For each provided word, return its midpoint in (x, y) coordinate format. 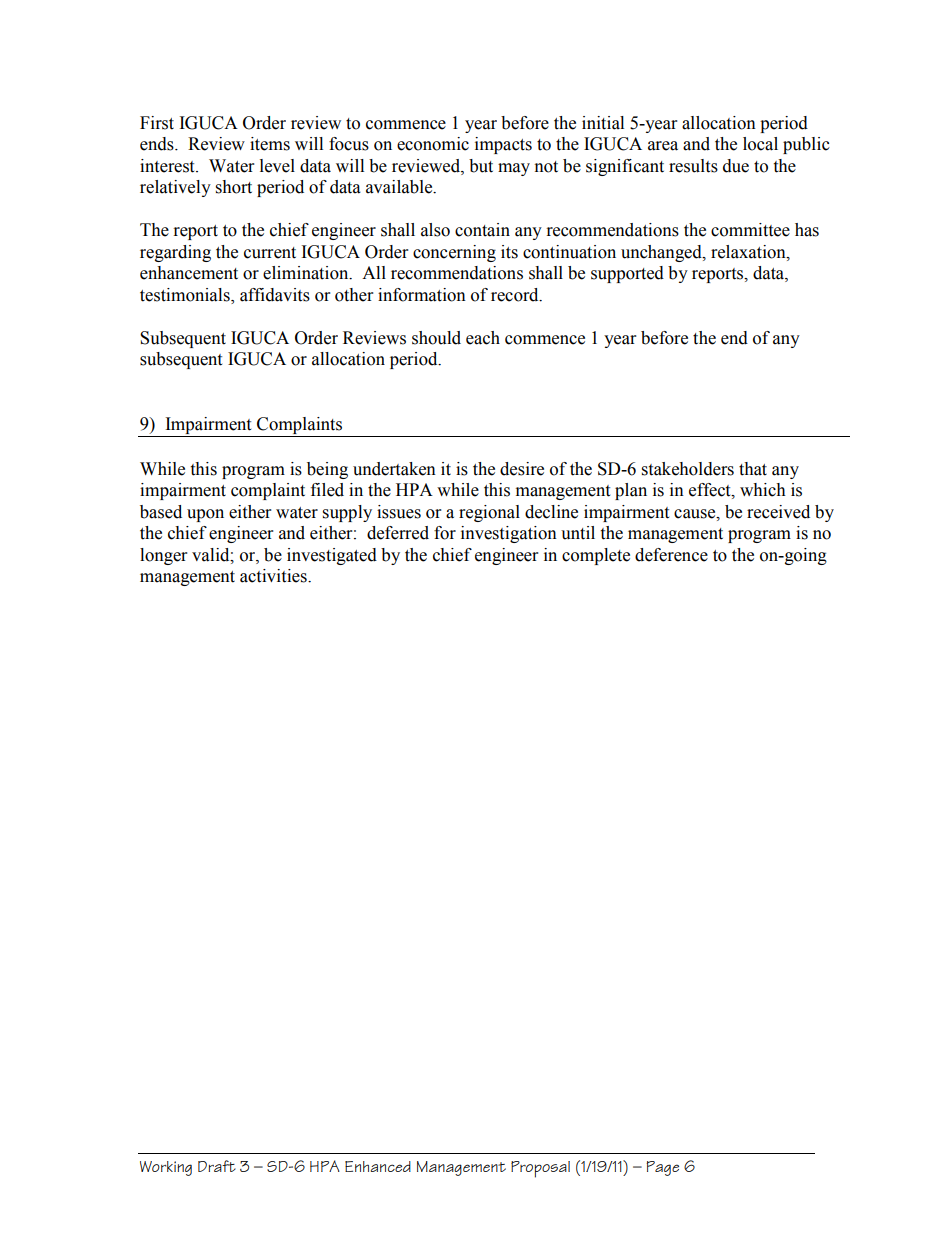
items (270, 144)
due (736, 166)
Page (662, 1168)
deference (671, 555)
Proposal (540, 1169)
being (327, 470)
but (481, 166)
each (483, 338)
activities (274, 576)
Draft (217, 1166)
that (753, 469)
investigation (509, 534)
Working (166, 1168)
